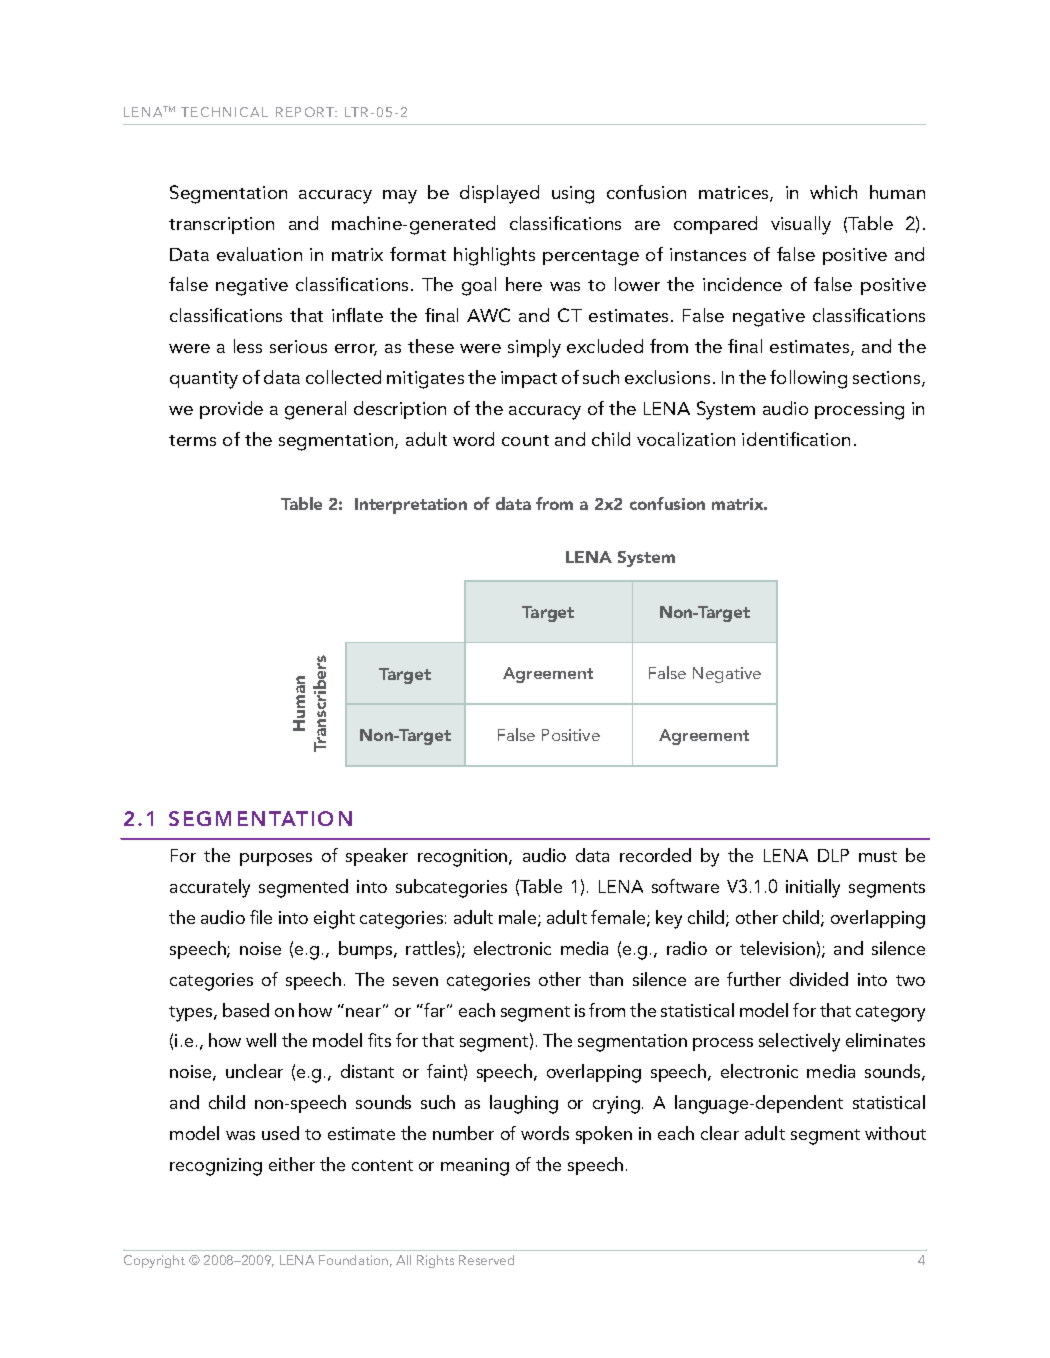 This screenshot has width=1050, height=1358. What do you see at coordinates (833, 855) in the screenshot?
I see `DLP` at bounding box center [833, 855].
